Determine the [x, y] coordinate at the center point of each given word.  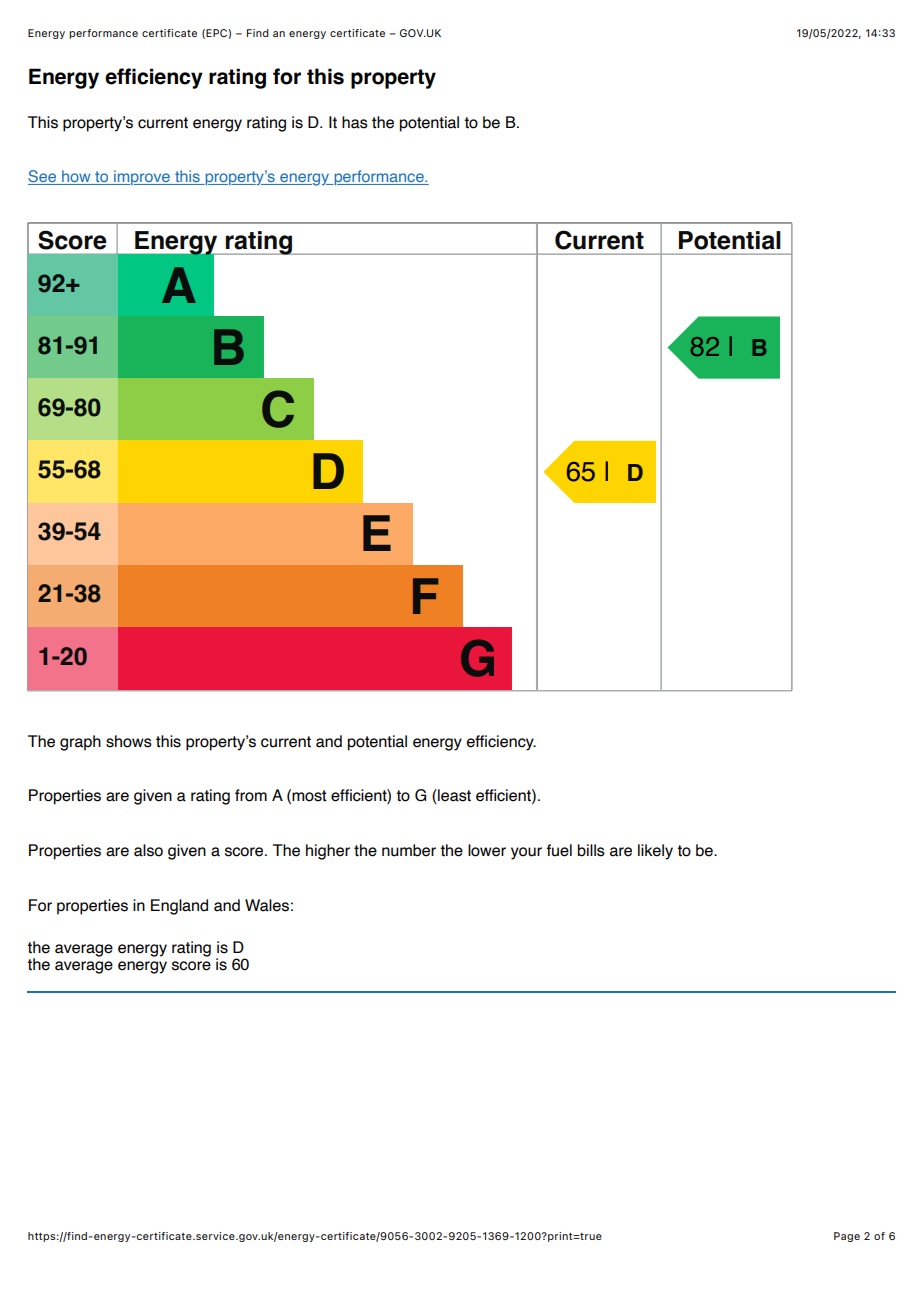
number [409, 850]
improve [142, 177]
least [453, 796]
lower [487, 850]
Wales [267, 905]
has [355, 122]
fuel [559, 850]
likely [655, 852]
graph [80, 743]
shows [129, 741]
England [179, 907]
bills [591, 850]
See [43, 177]
